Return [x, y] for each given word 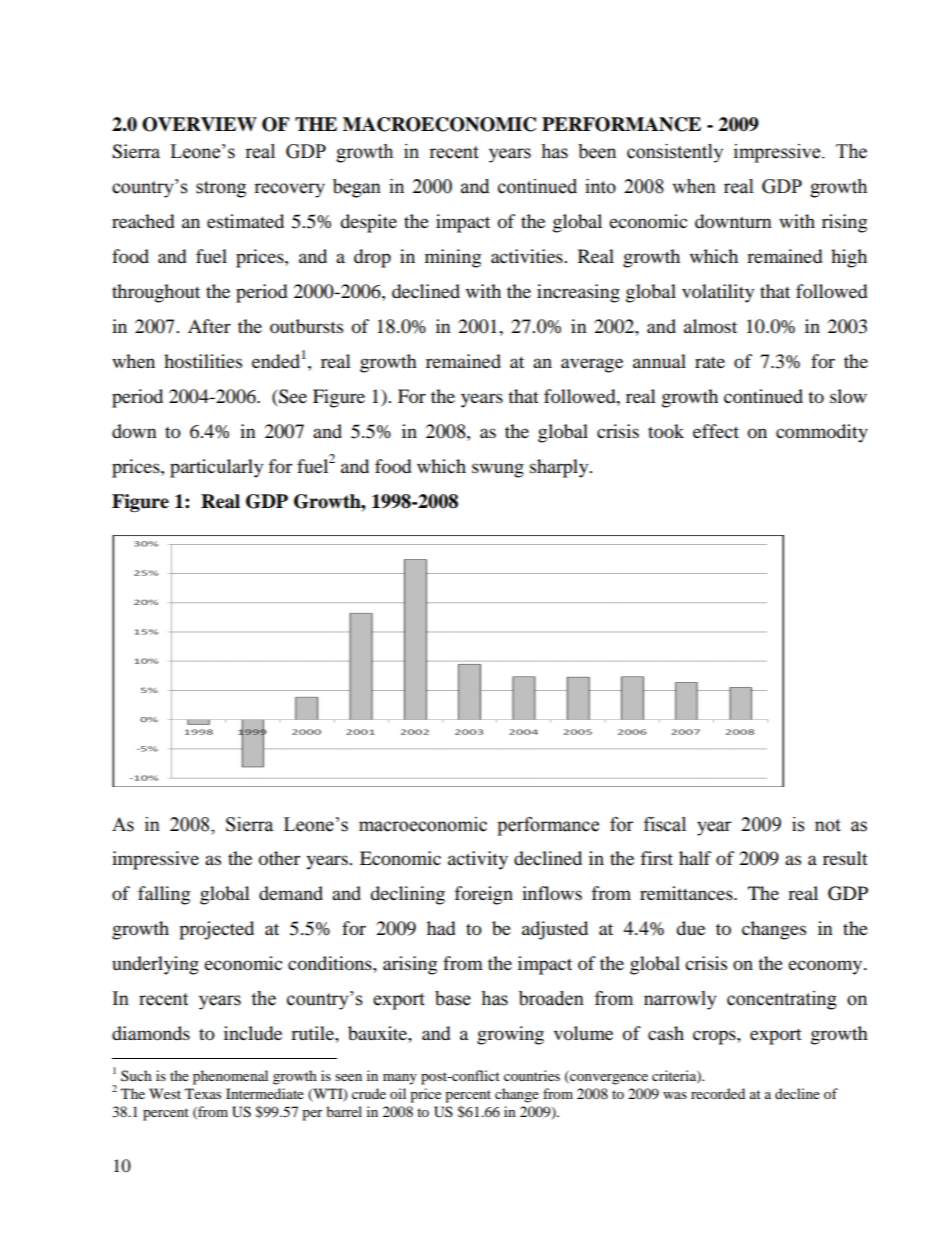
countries [532, 1075]
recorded [718, 1093]
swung [498, 470]
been [597, 151]
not [828, 825]
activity [478, 860]
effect [716, 431]
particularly [216, 468]
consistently [675, 153]
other [279, 858]
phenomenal [230, 1077]
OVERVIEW [199, 124]
